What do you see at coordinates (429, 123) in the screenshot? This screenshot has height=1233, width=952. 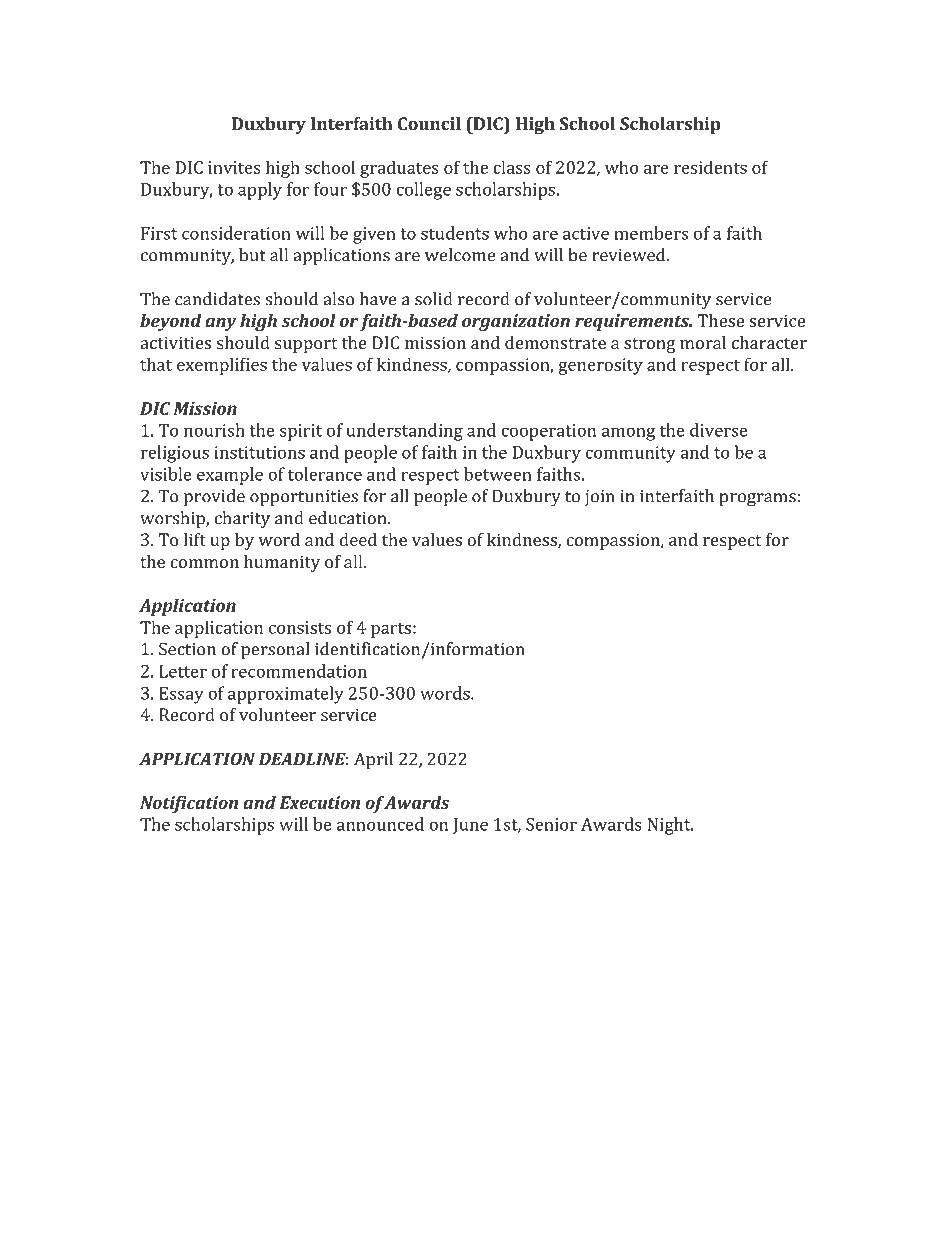 I see `Council` at bounding box center [429, 123].
